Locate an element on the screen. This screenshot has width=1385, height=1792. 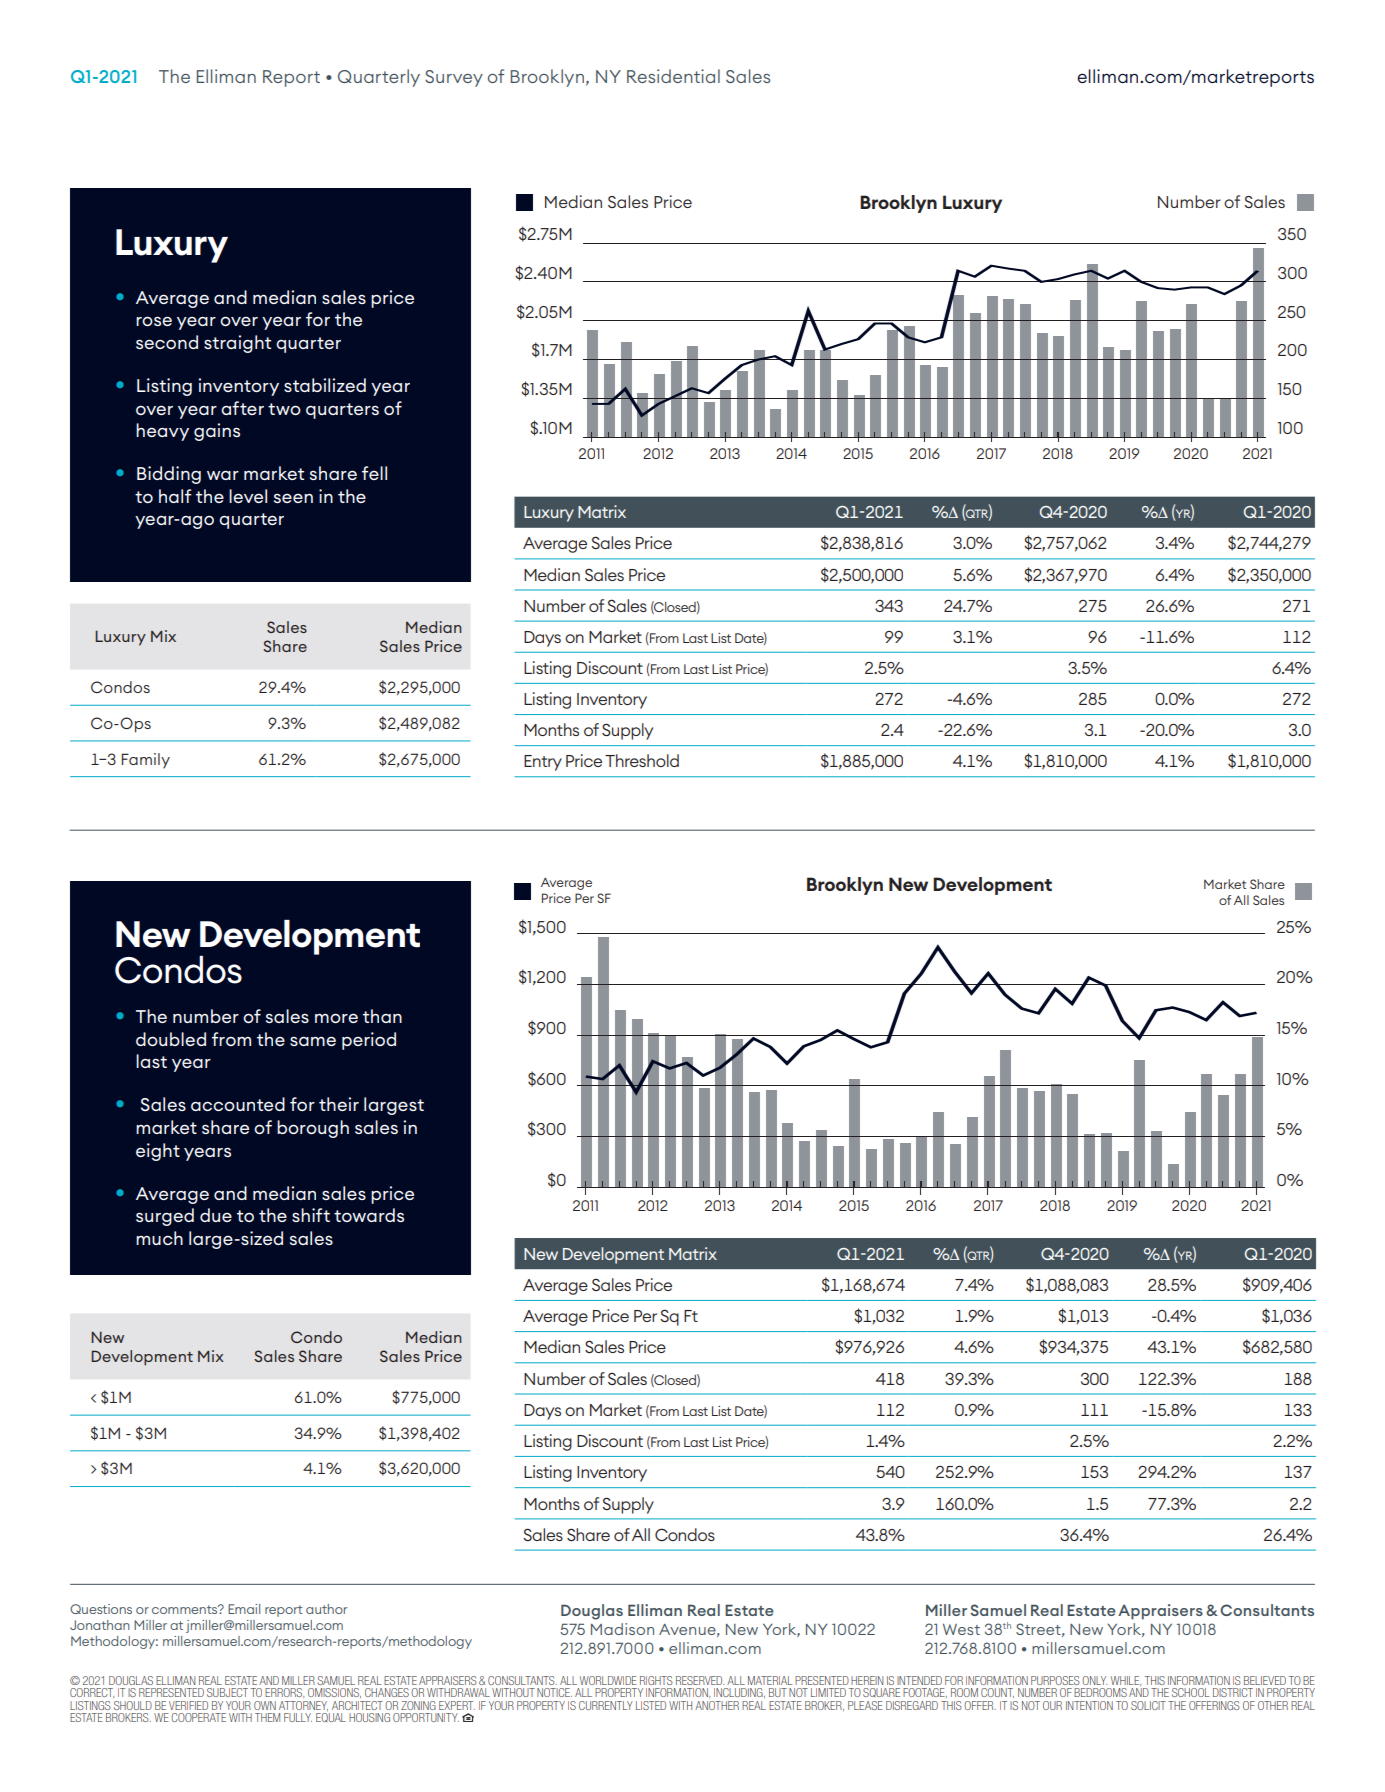
period is located at coordinates (369, 1041).
